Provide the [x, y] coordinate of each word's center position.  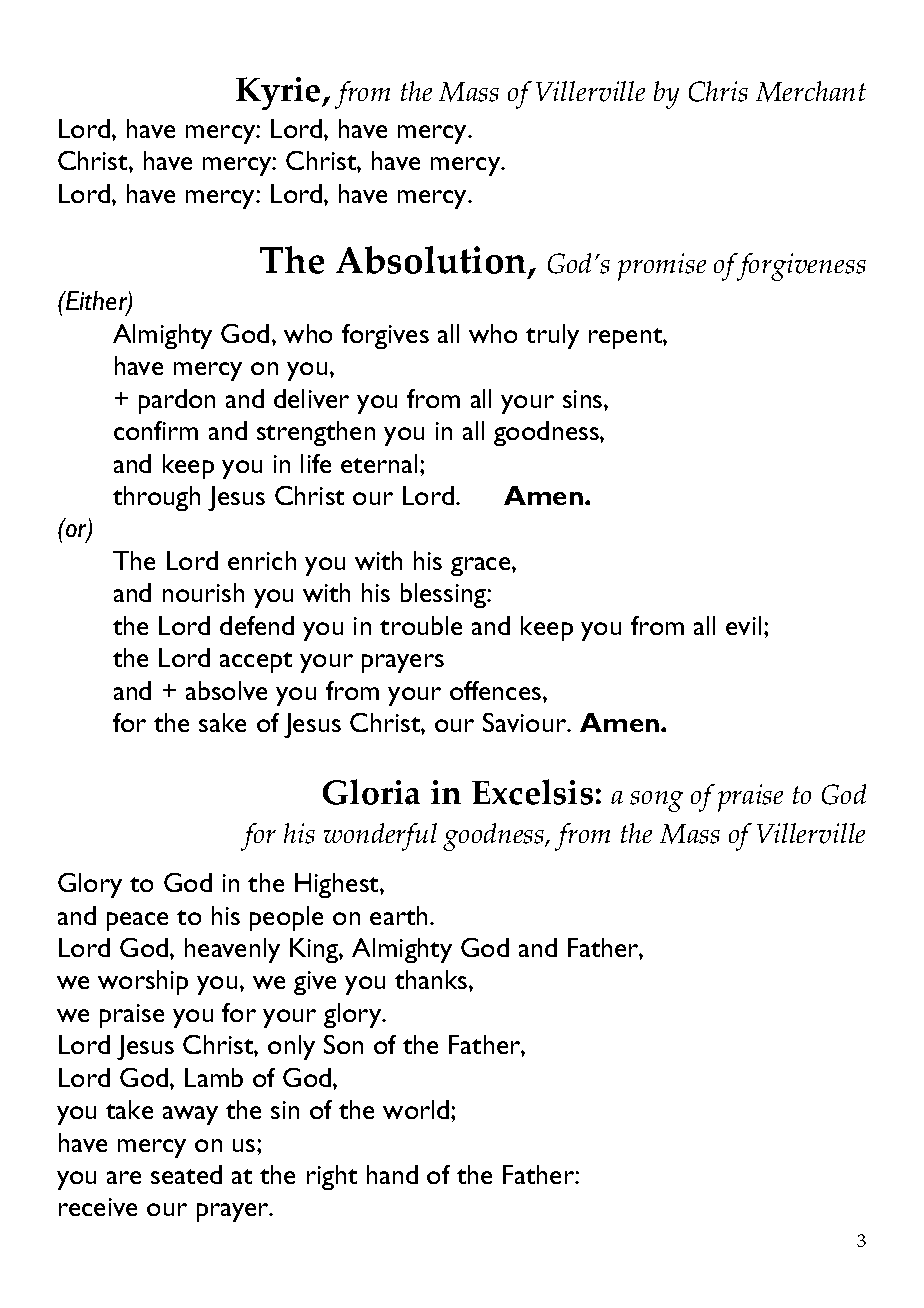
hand [392, 1174]
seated [186, 1174]
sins [584, 399]
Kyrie [279, 93]
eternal [379, 463]
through [156, 498]
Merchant [811, 91]
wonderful [380, 837]
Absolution [432, 262]
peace [137, 921]
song [656, 801]
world [417, 1109]
